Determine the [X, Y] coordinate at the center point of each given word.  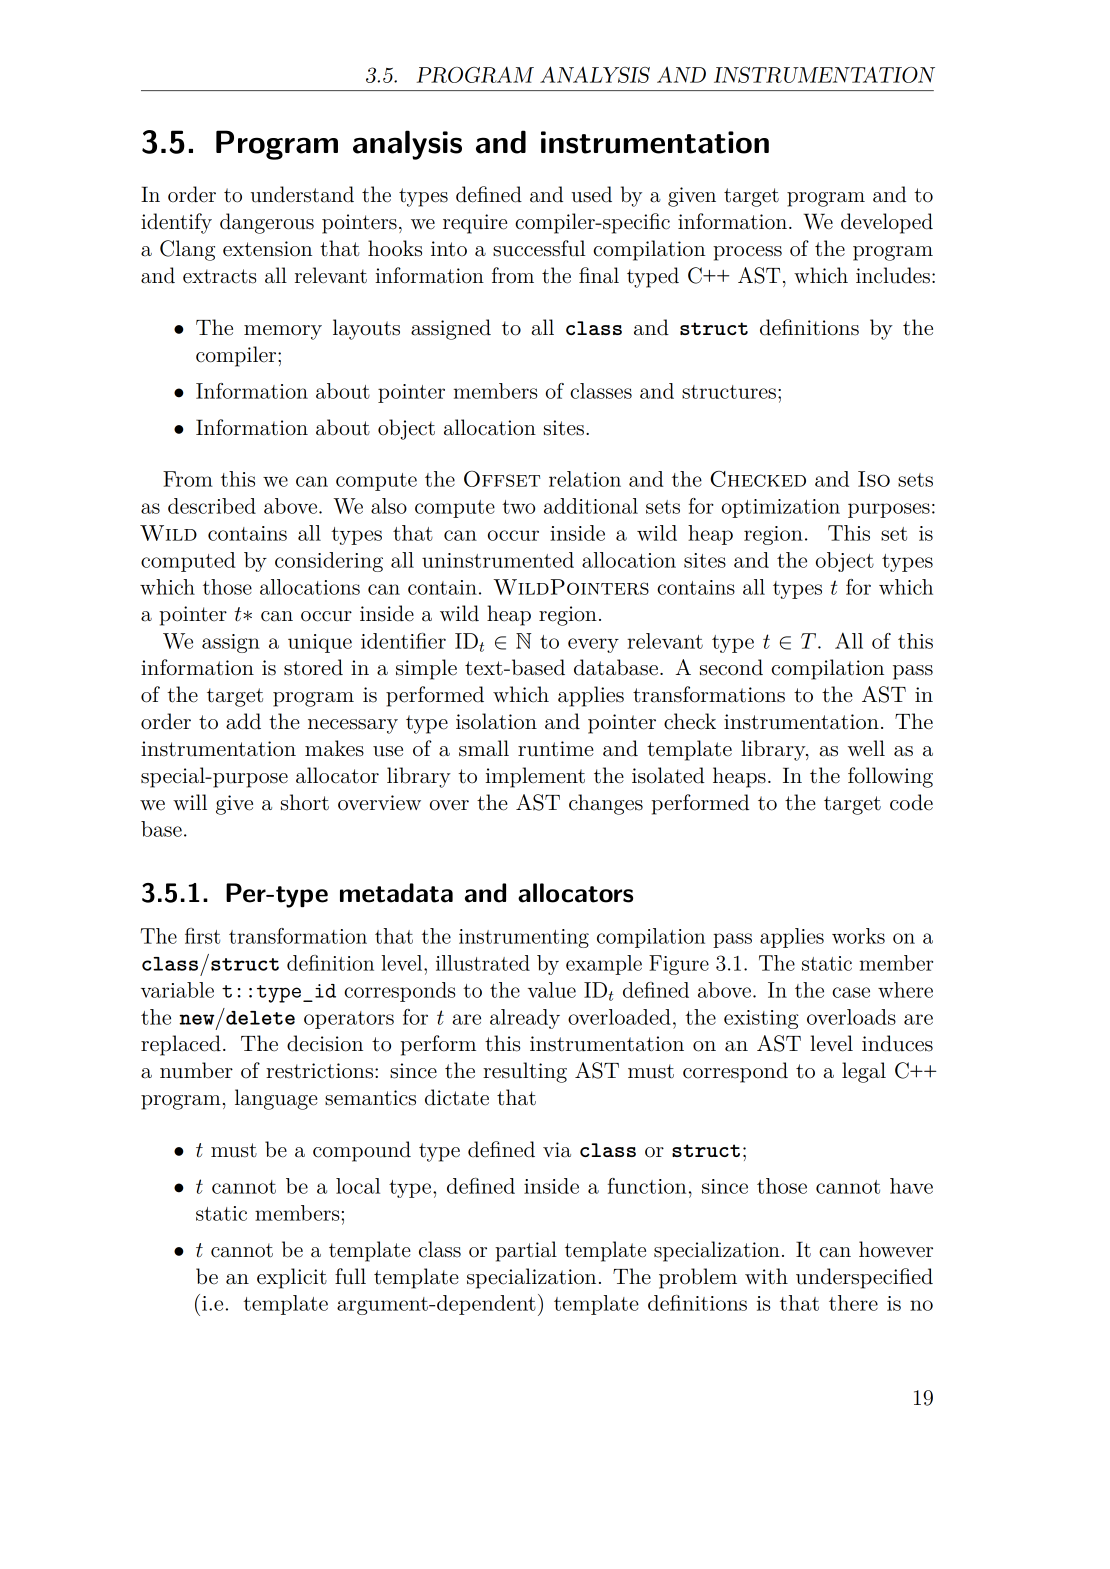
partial [526, 1251]
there [853, 1303]
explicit [292, 1278]
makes [334, 748]
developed [887, 223]
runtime [556, 749]
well [866, 748]
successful [539, 248]
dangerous [267, 223]
